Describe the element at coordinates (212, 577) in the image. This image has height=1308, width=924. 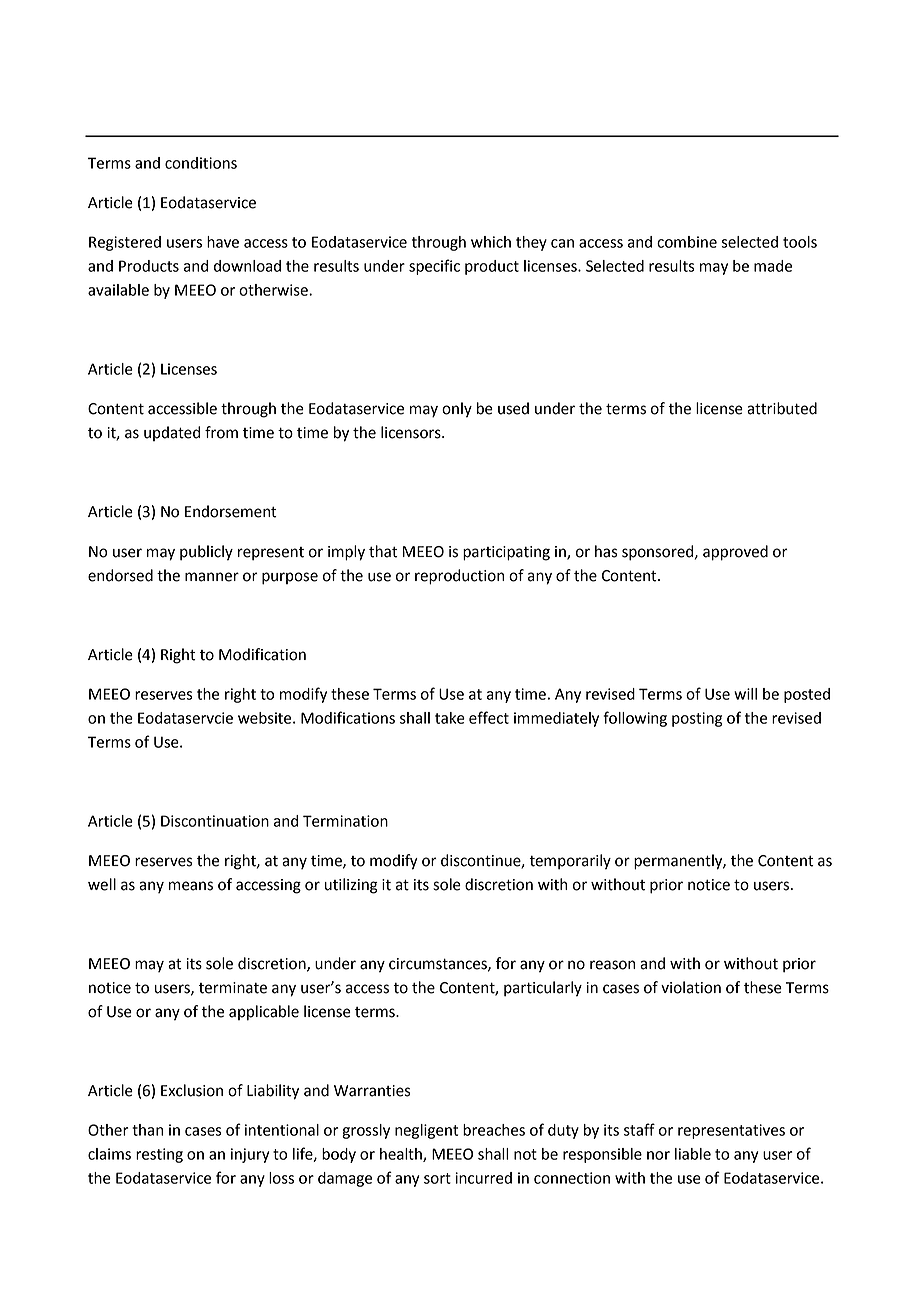
I see `manner` at that location.
